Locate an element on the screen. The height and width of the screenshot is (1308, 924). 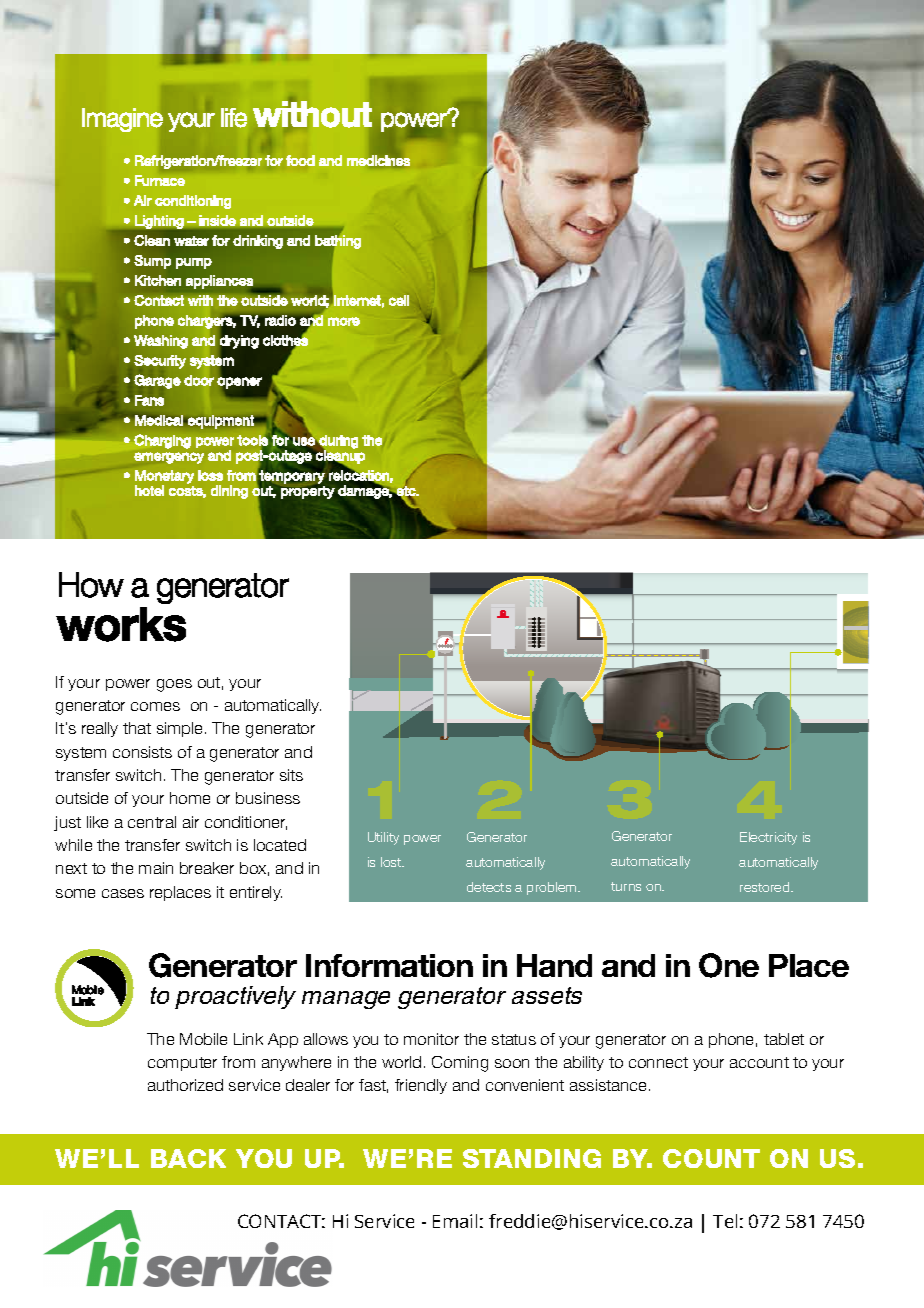
main is located at coordinates (156, 868).
